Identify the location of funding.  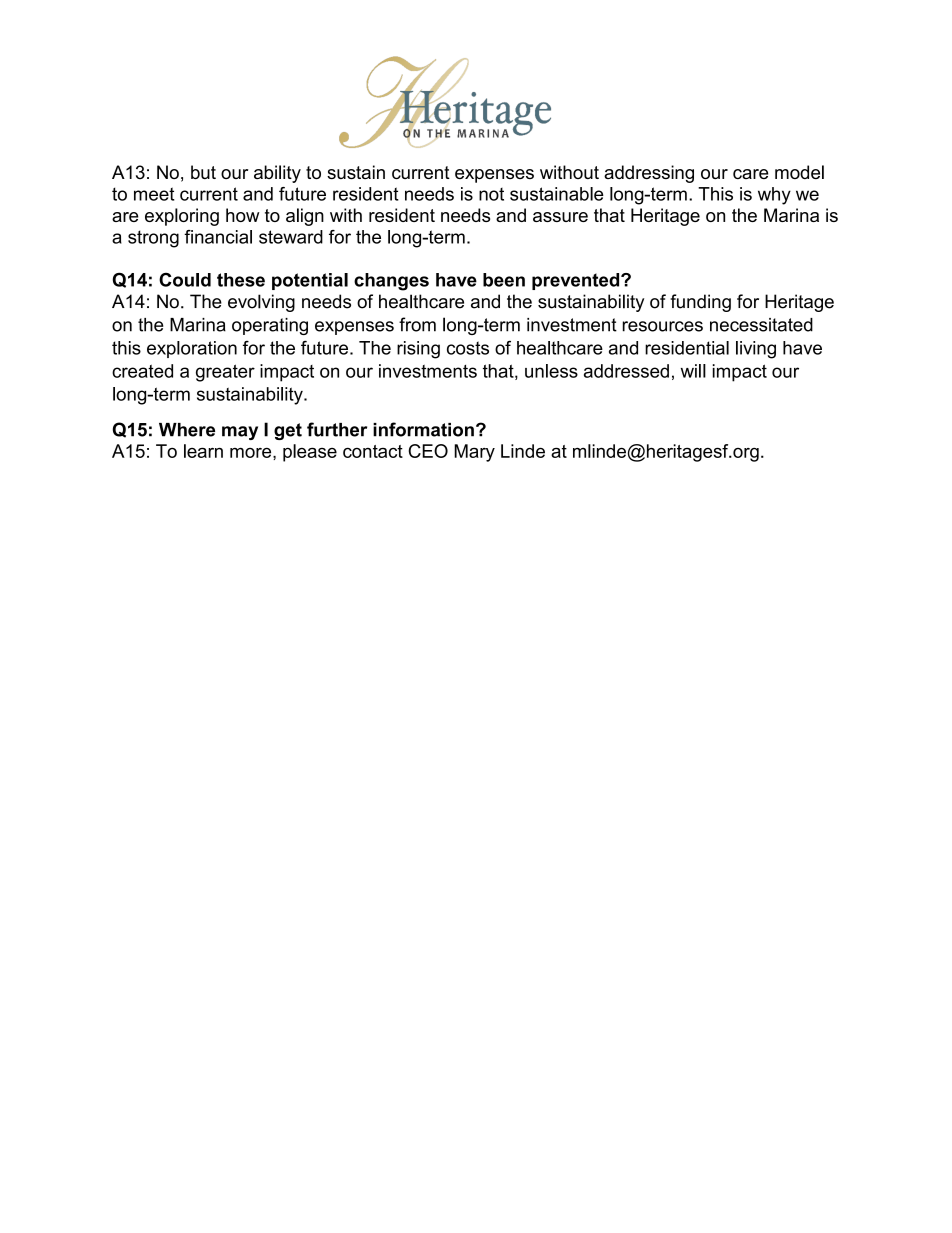
(700, 303).
